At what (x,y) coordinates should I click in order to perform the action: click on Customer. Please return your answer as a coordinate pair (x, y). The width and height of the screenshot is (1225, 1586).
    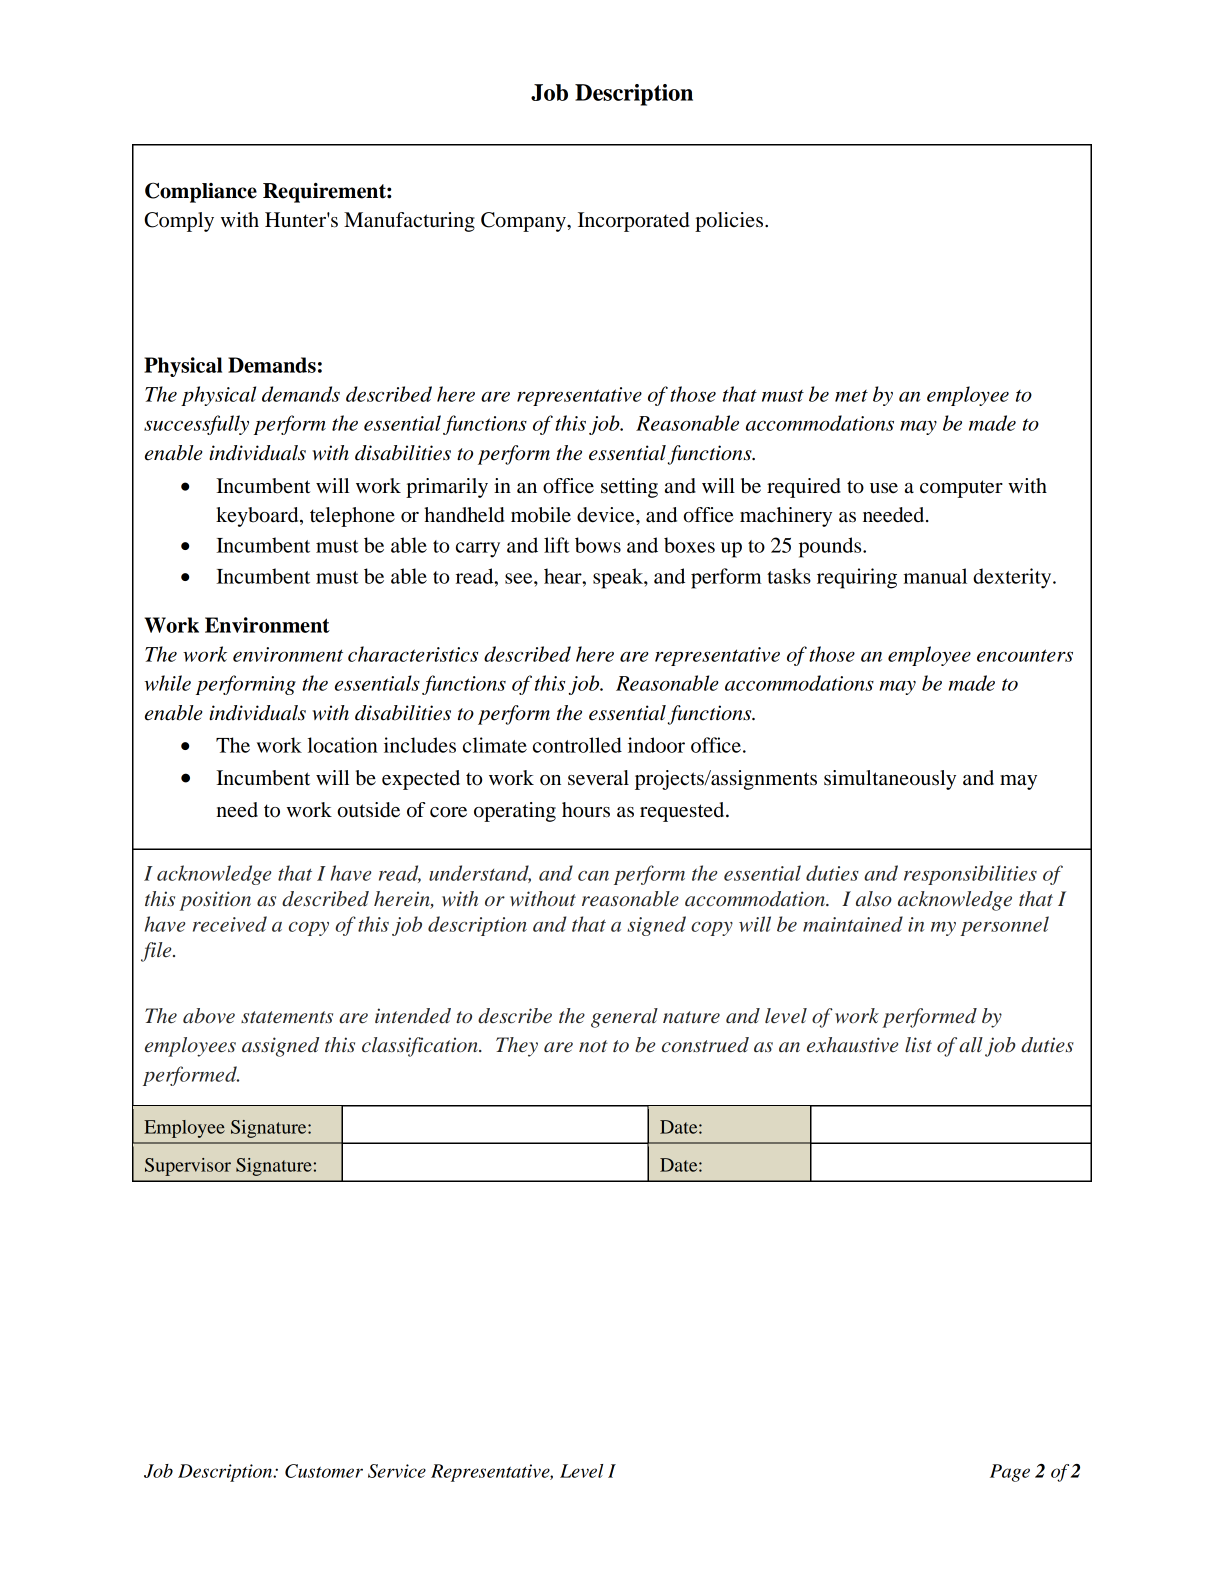
    Looking at the image, I should click on (324, 1471).
